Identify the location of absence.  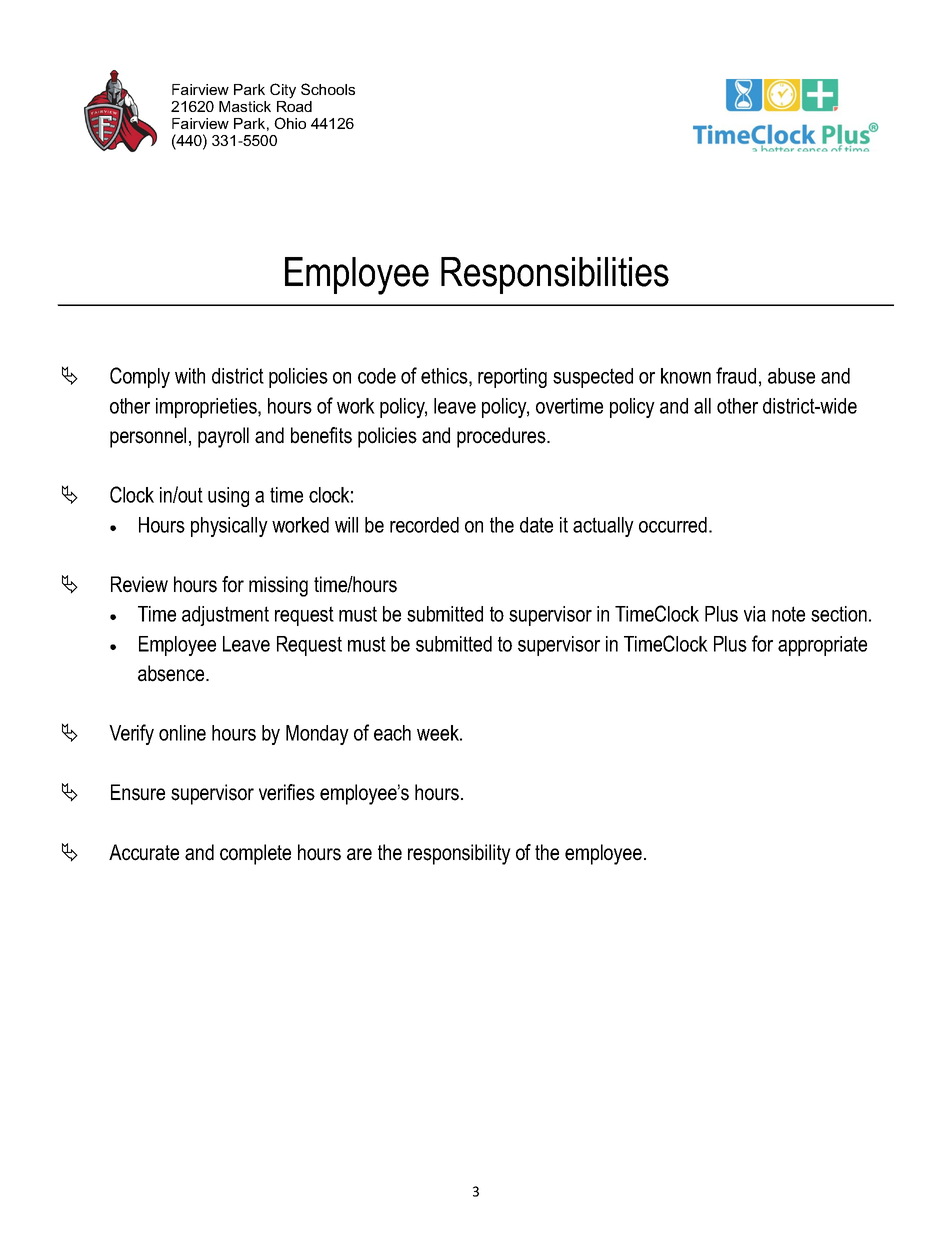
(172, 673).
